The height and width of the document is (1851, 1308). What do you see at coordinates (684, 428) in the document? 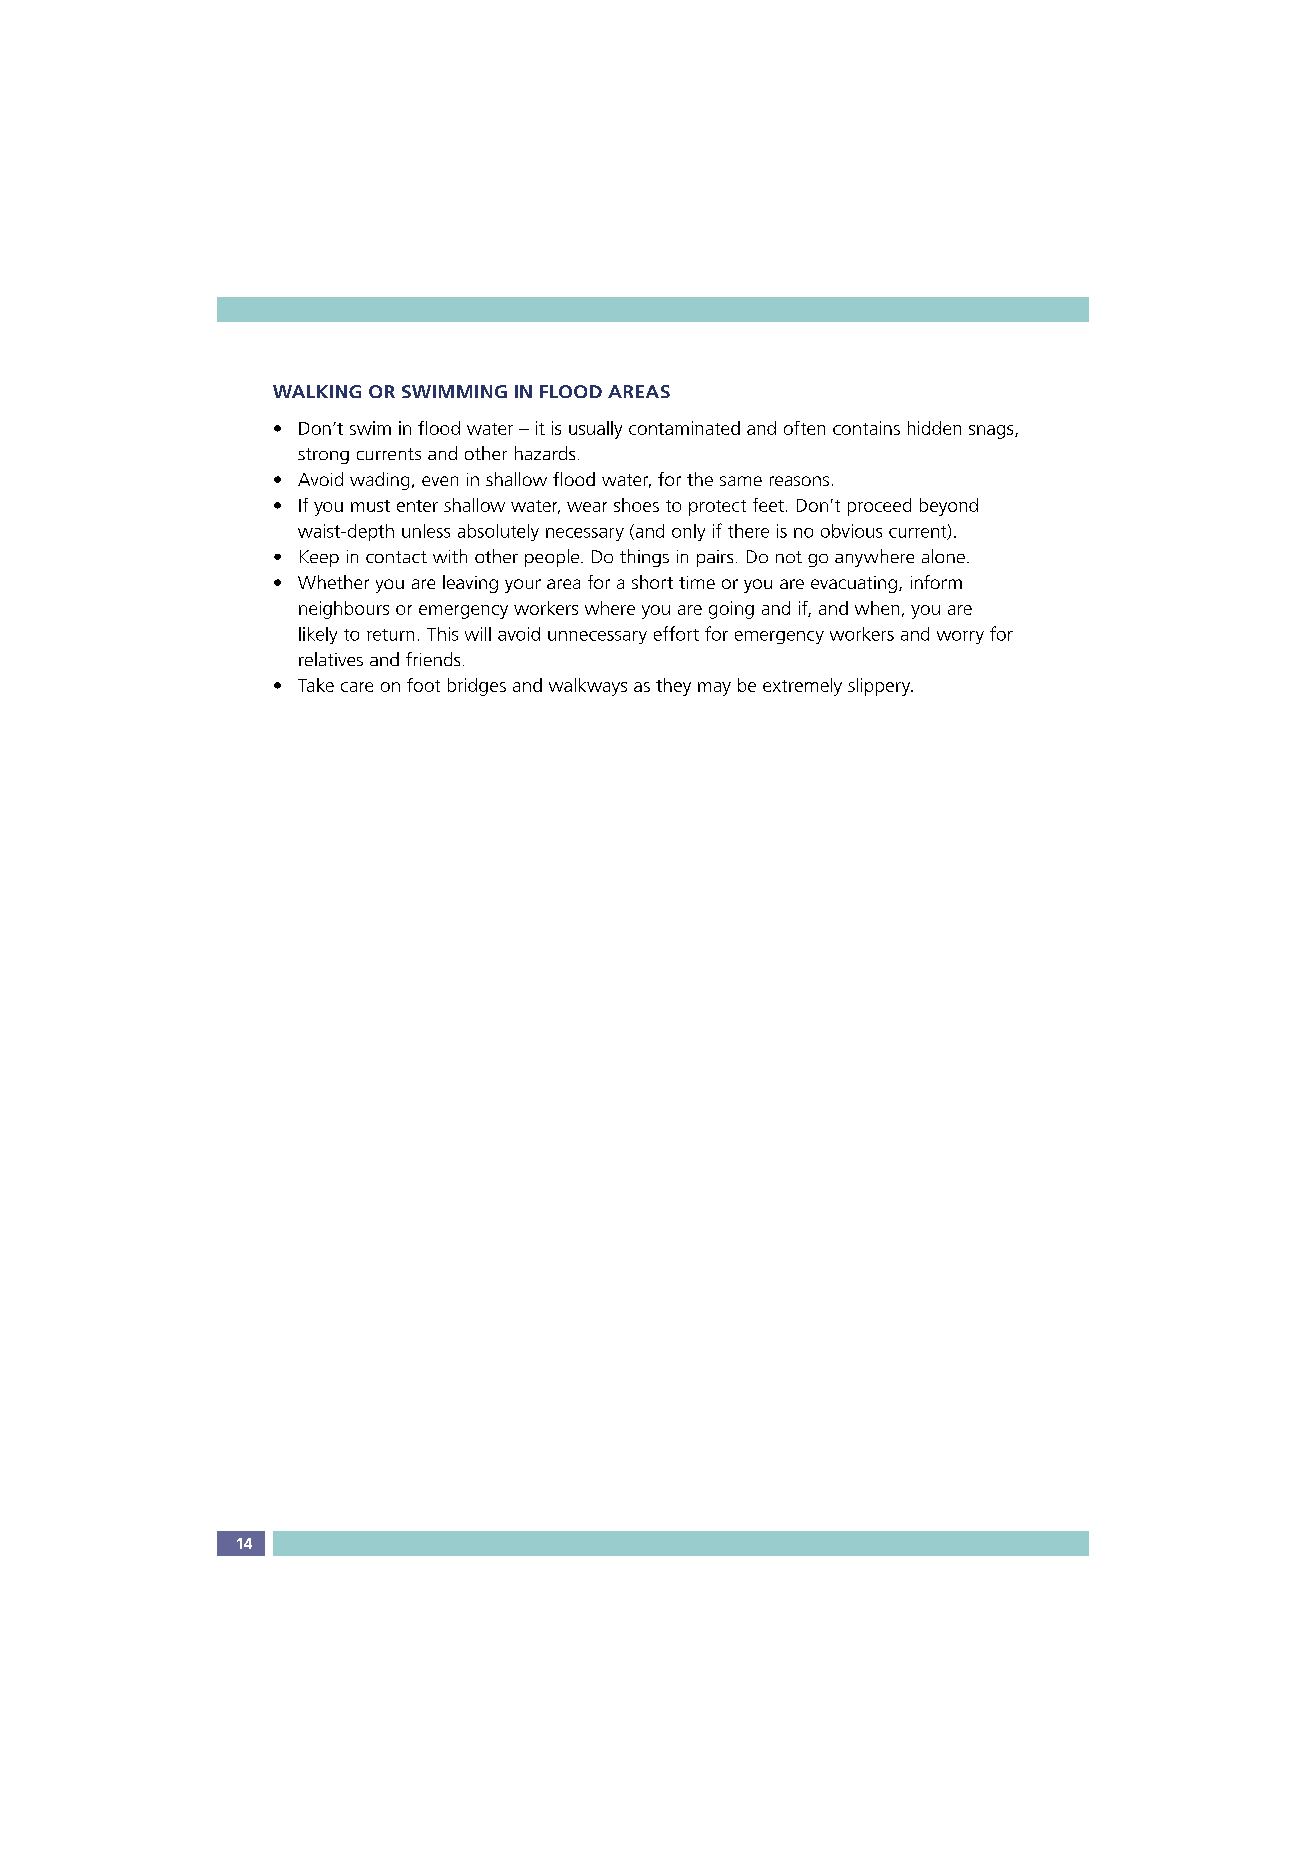
I see `contaminated` at bounding box center [684, 428].
